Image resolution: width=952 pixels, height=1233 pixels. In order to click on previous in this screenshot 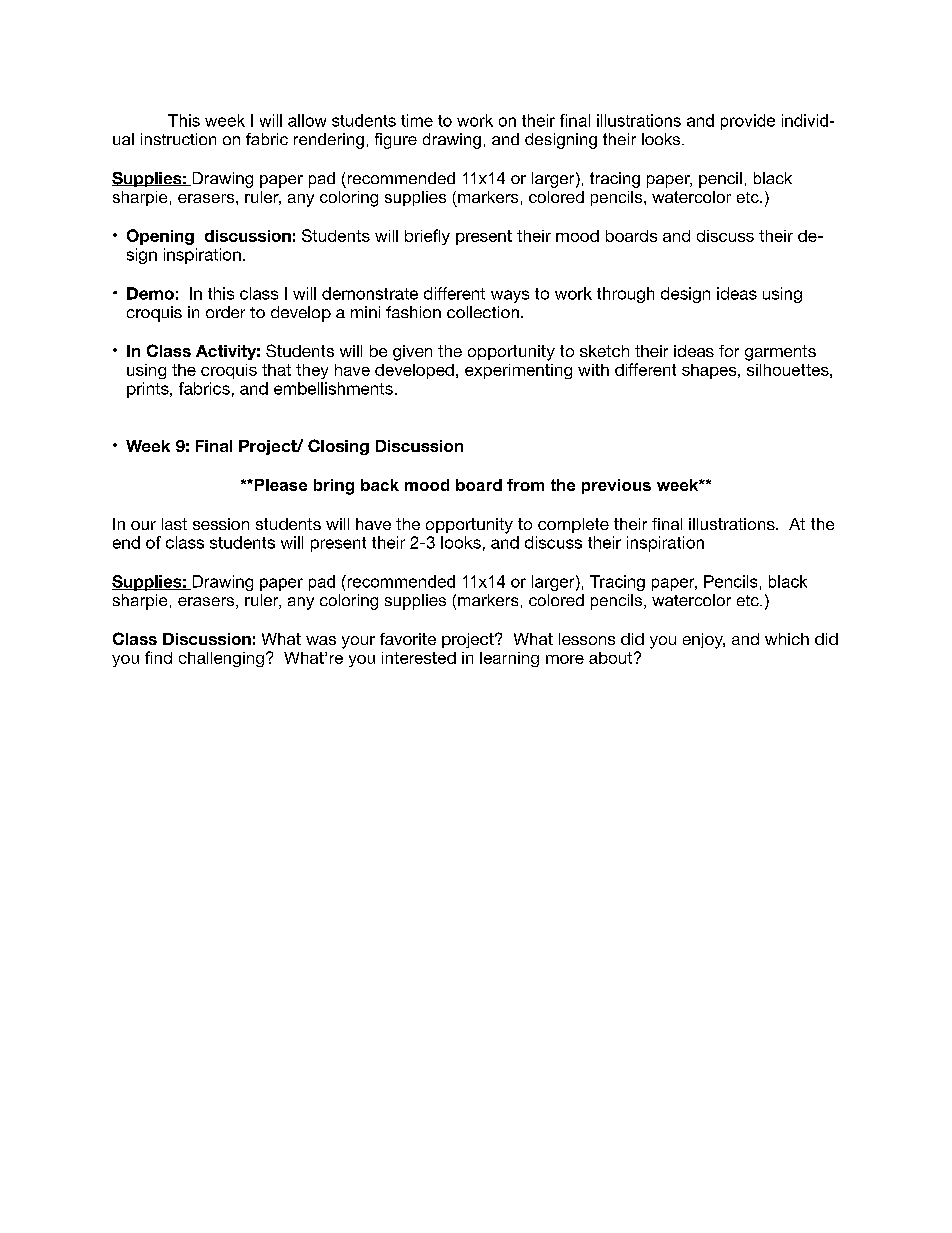, I will do `click(616, 486)`.
